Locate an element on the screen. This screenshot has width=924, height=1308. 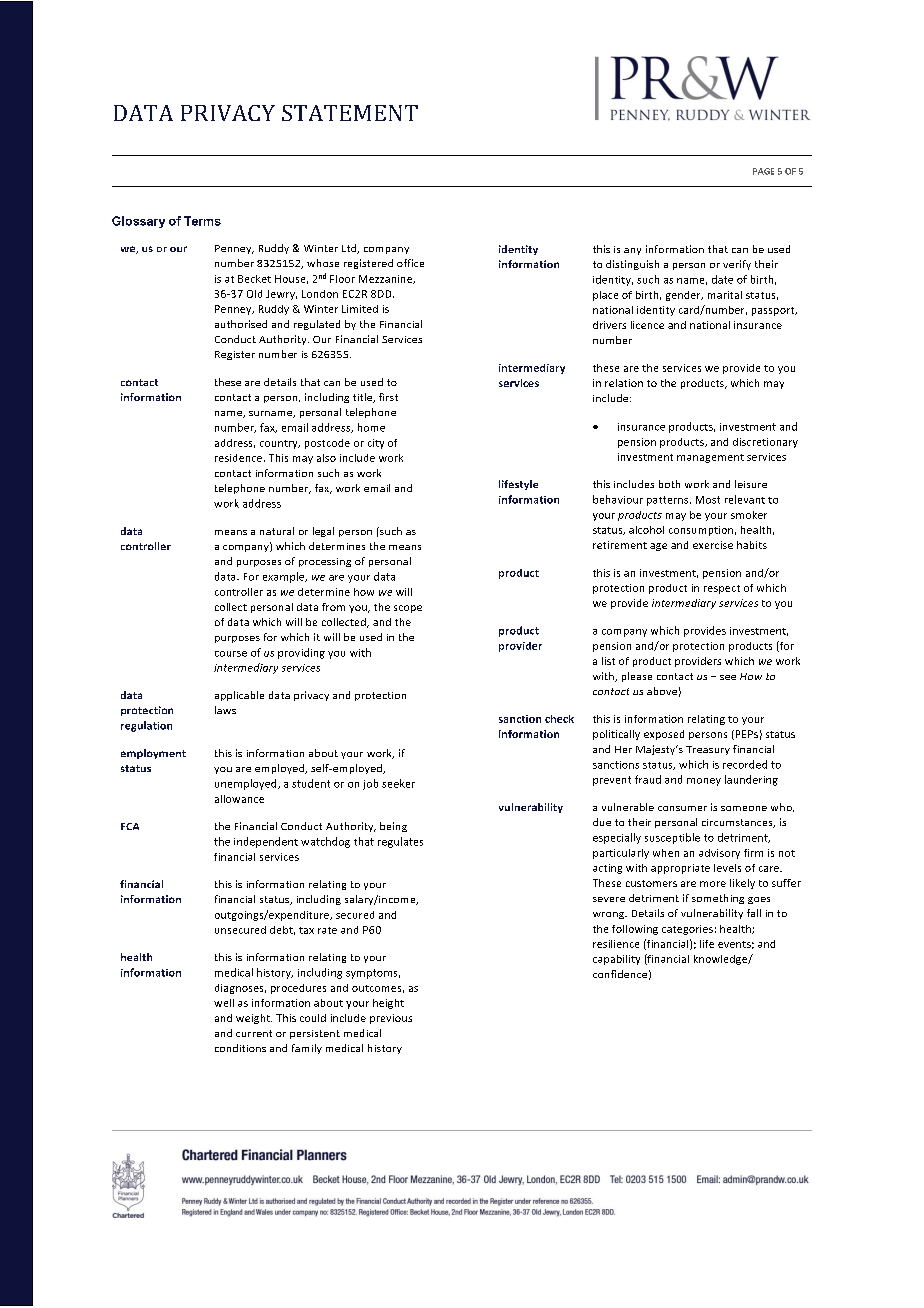
office is located at coordinates (410, 263).
